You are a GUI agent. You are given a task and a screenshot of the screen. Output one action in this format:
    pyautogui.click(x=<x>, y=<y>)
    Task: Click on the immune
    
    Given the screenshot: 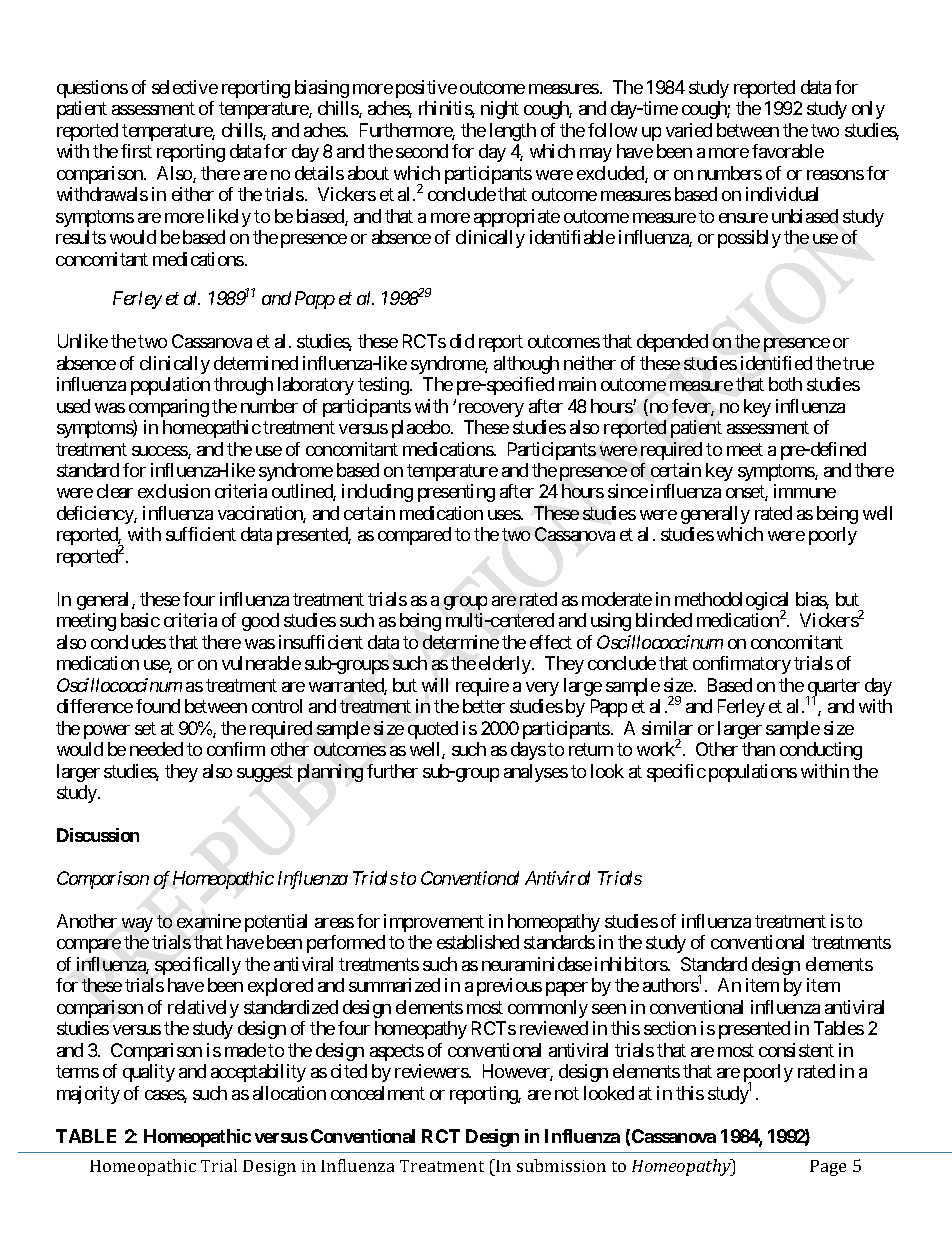 What is the action you would take?
    pyautogui.click(x=805, y=491)
